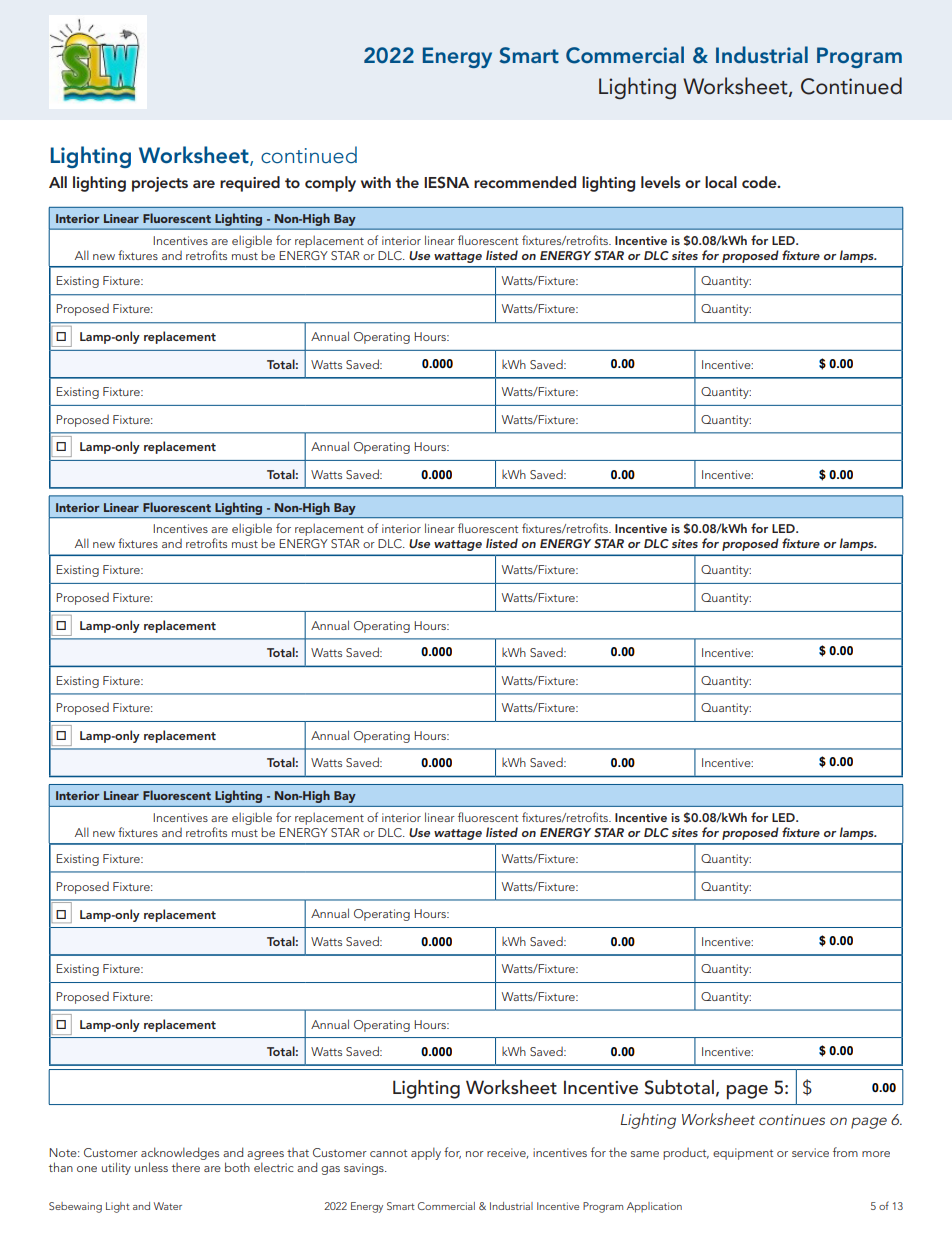 The height and width of the image is (1233, 952). Describe the element at coordinates (760, 182) in the image. I see `code` at that location.
